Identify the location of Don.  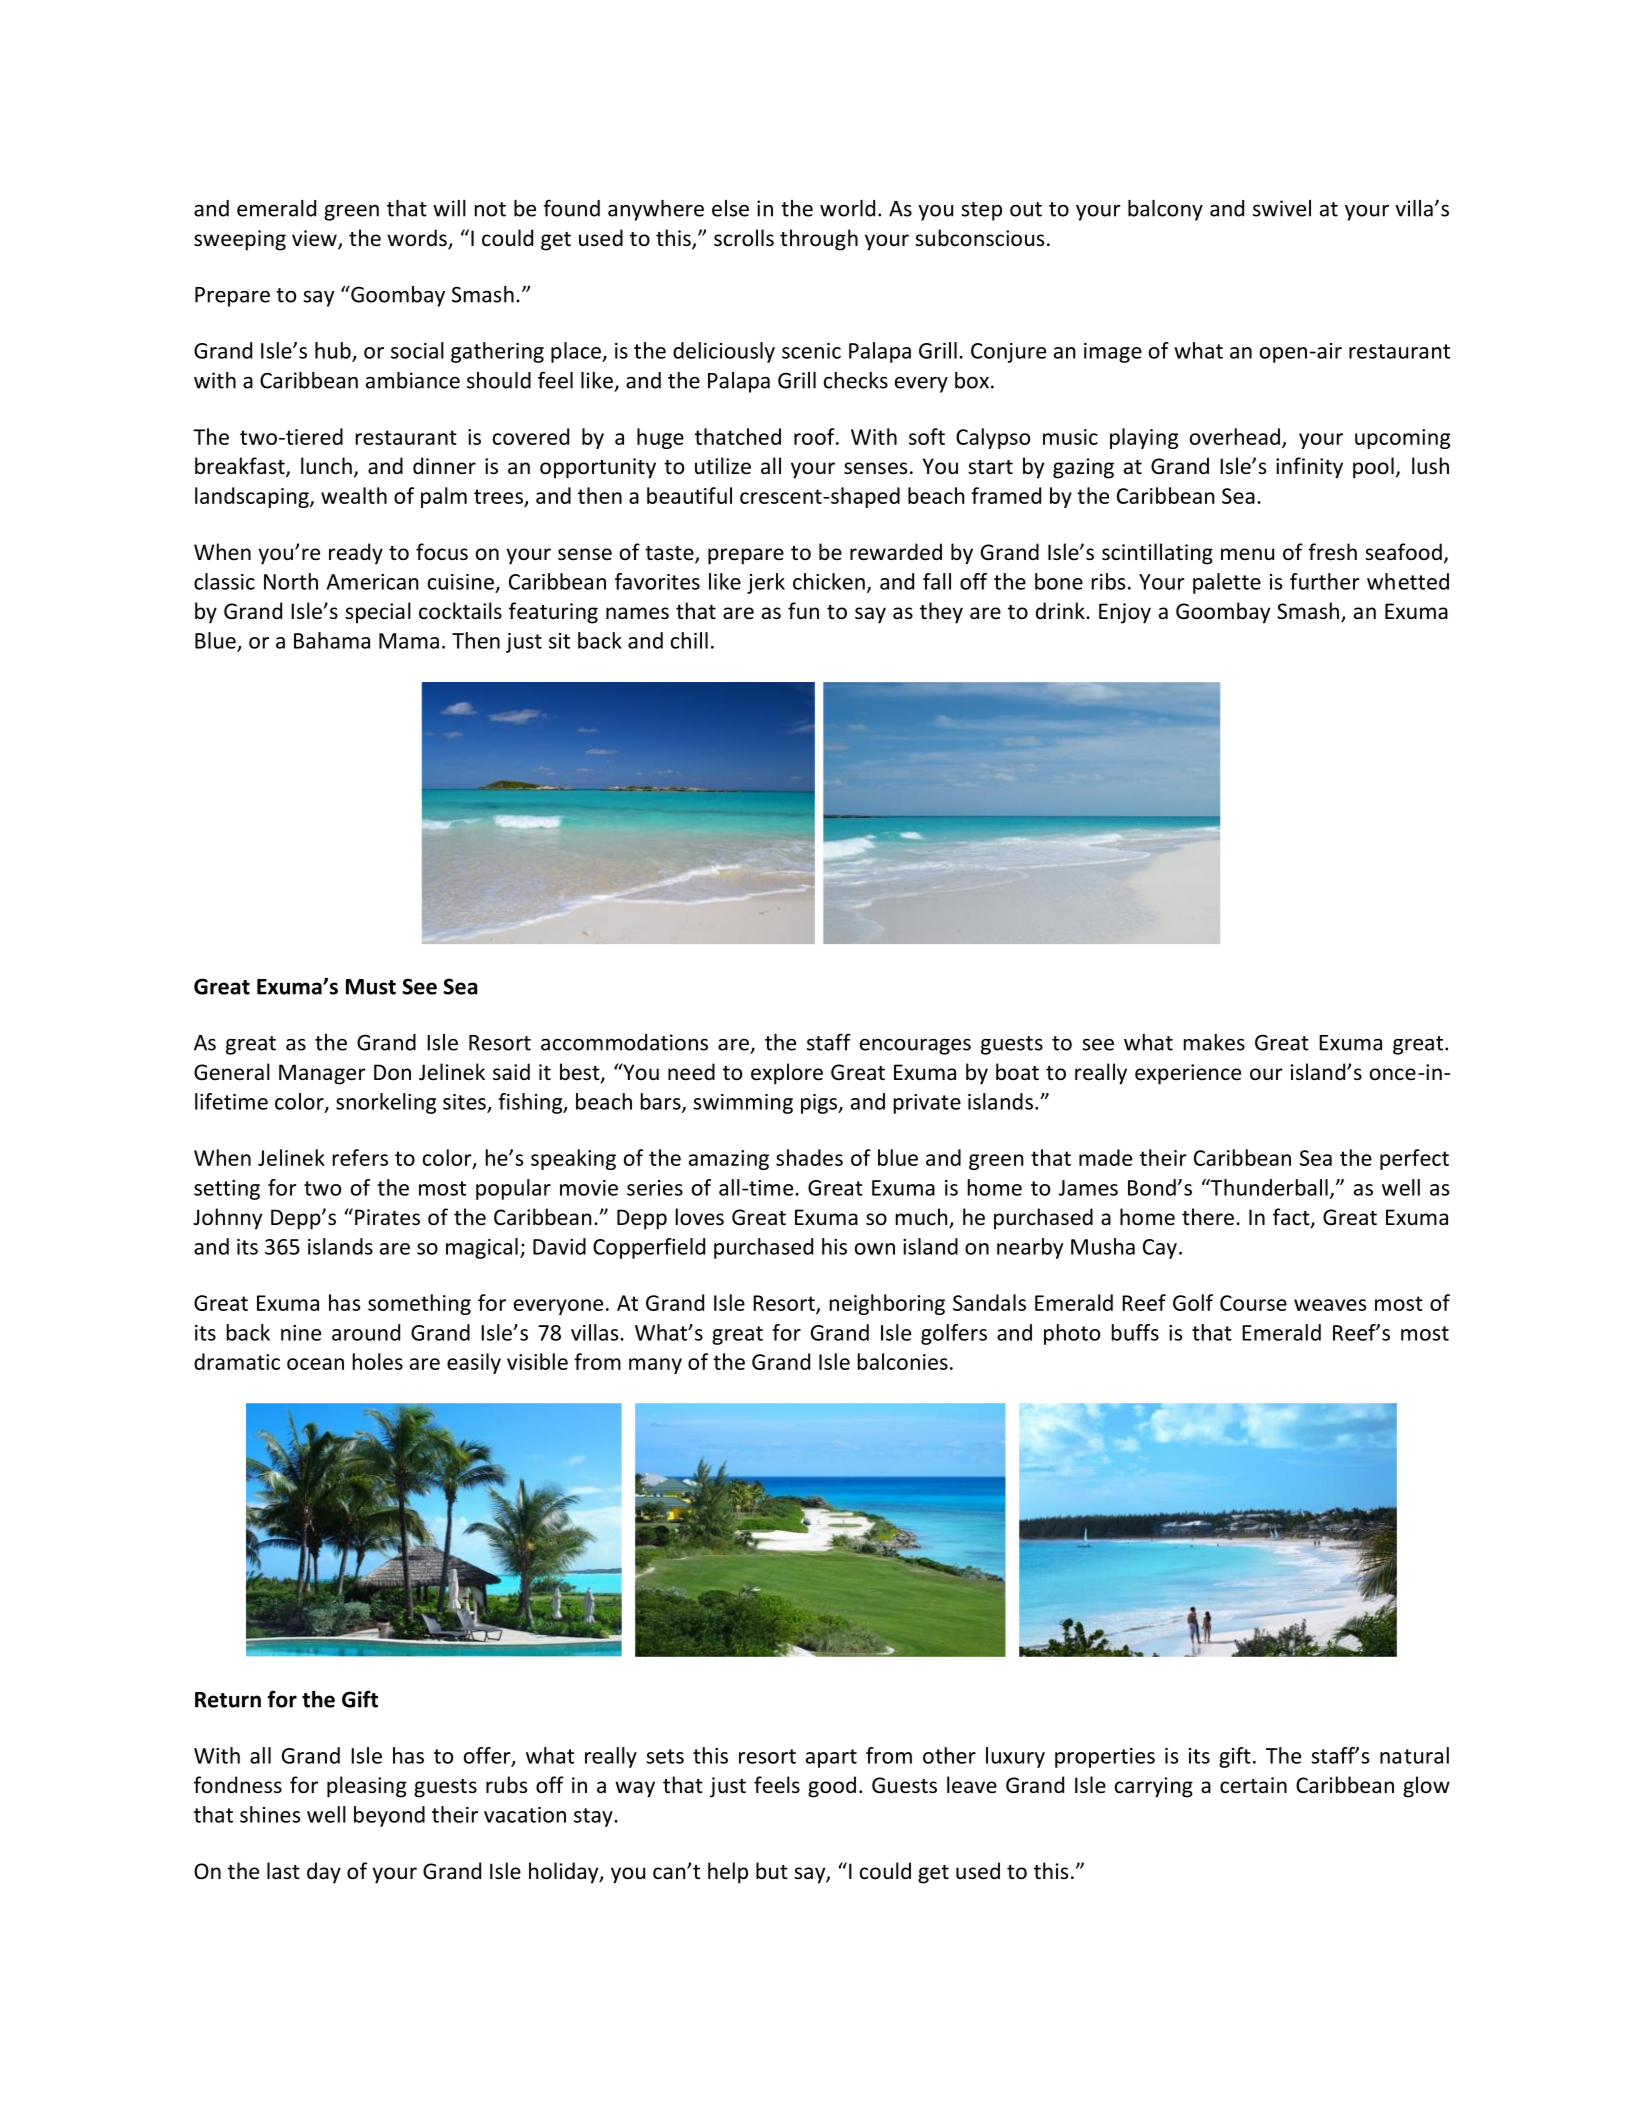
(392, 1072).
